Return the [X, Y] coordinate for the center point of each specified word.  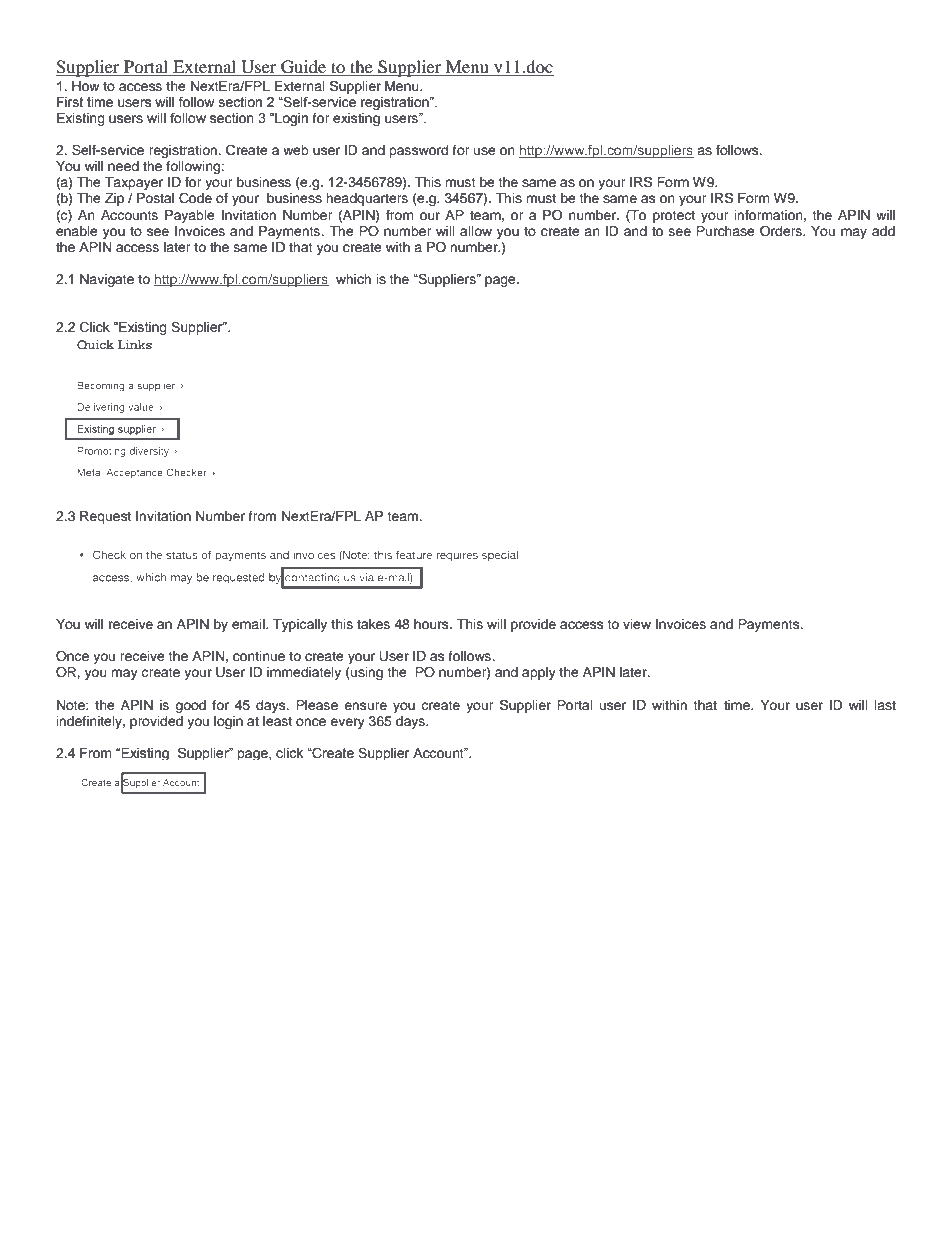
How [85, 86]
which [353, 279]
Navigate [107, 280]
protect [674, 217]
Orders [782, 231]
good [190, 706]
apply [539, 673]
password [418, 151]
